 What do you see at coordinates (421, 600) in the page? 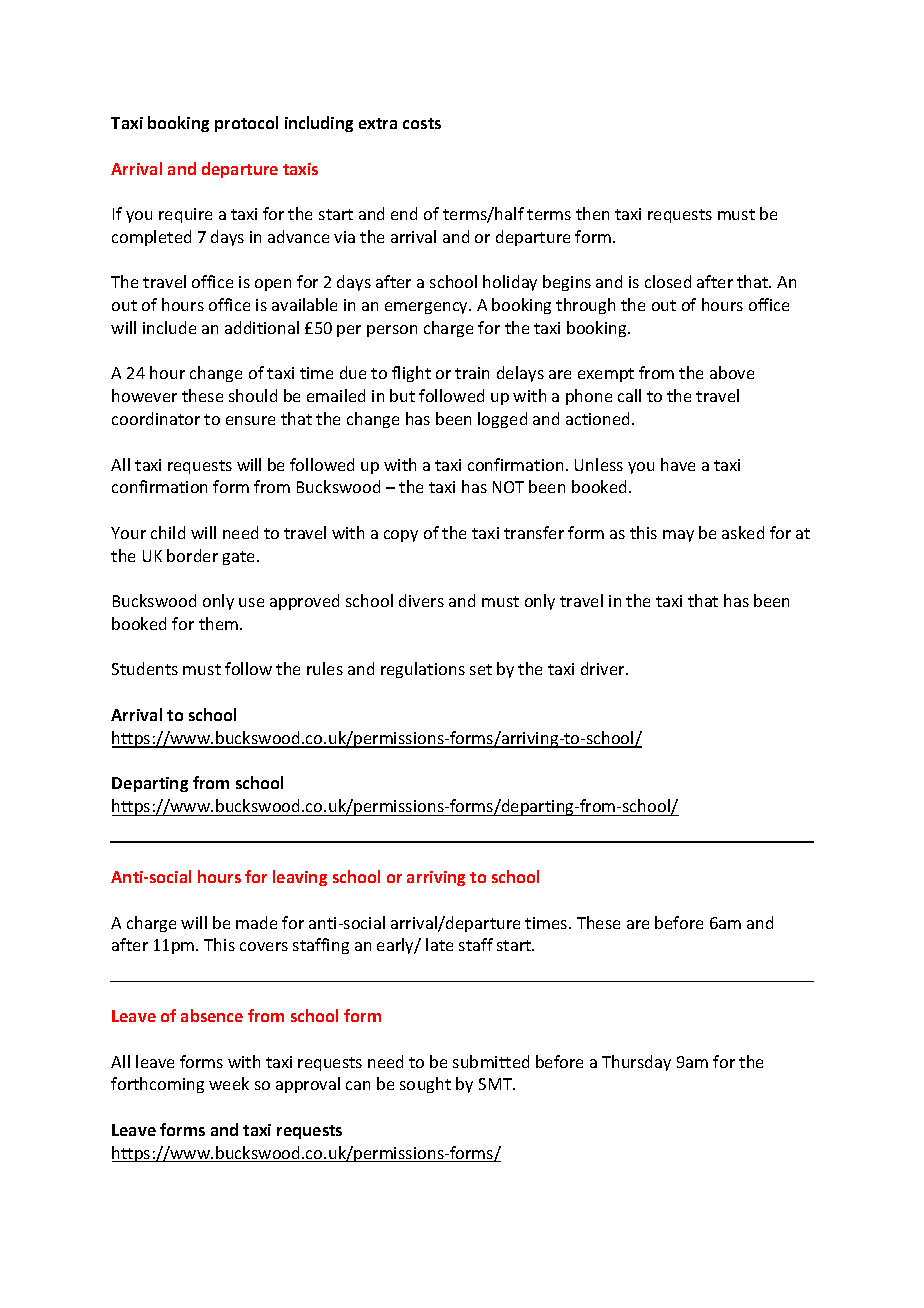
I see `divers` at bounding box center [421, 600].
